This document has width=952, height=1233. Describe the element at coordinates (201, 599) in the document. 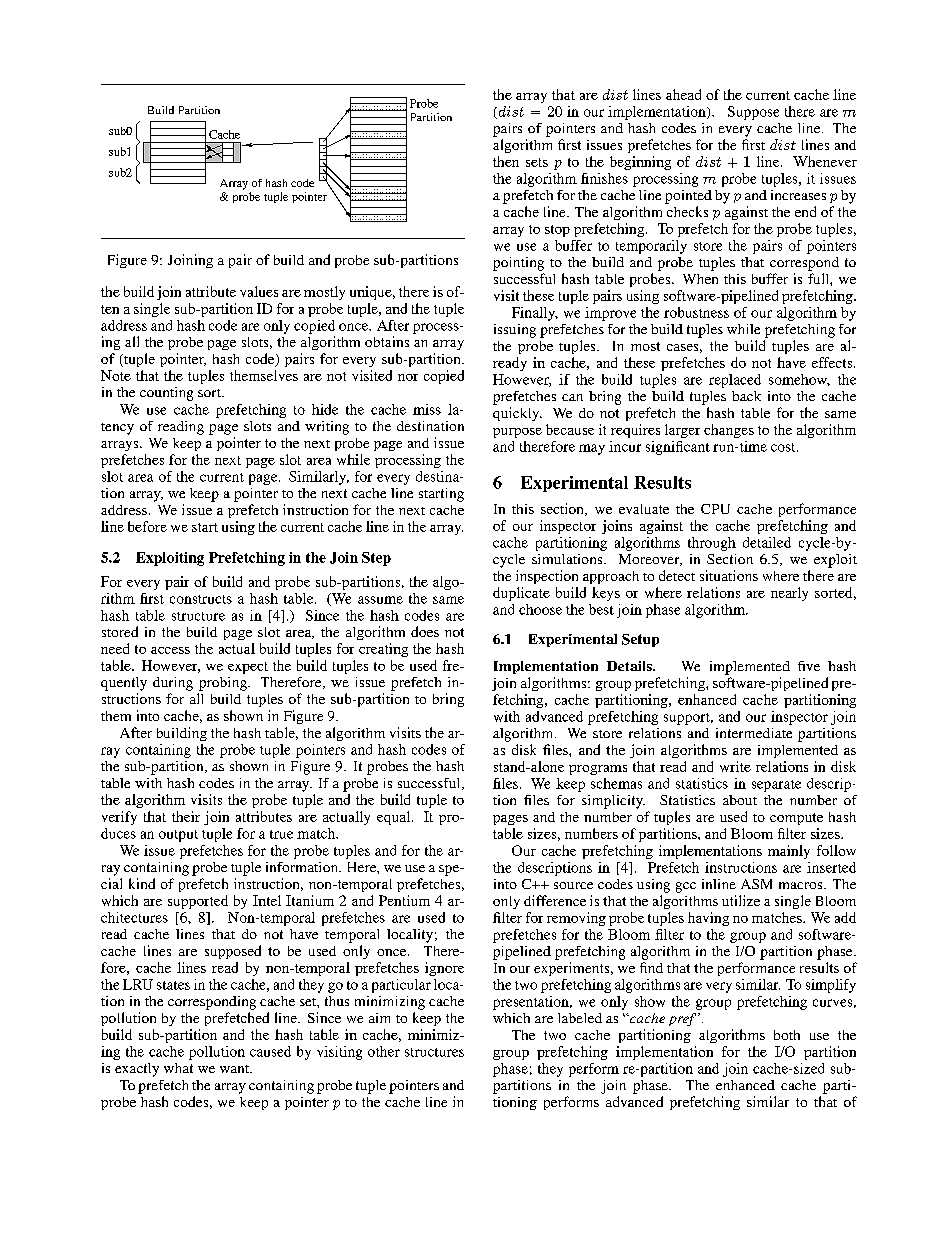

I see `constructs` at that location.
